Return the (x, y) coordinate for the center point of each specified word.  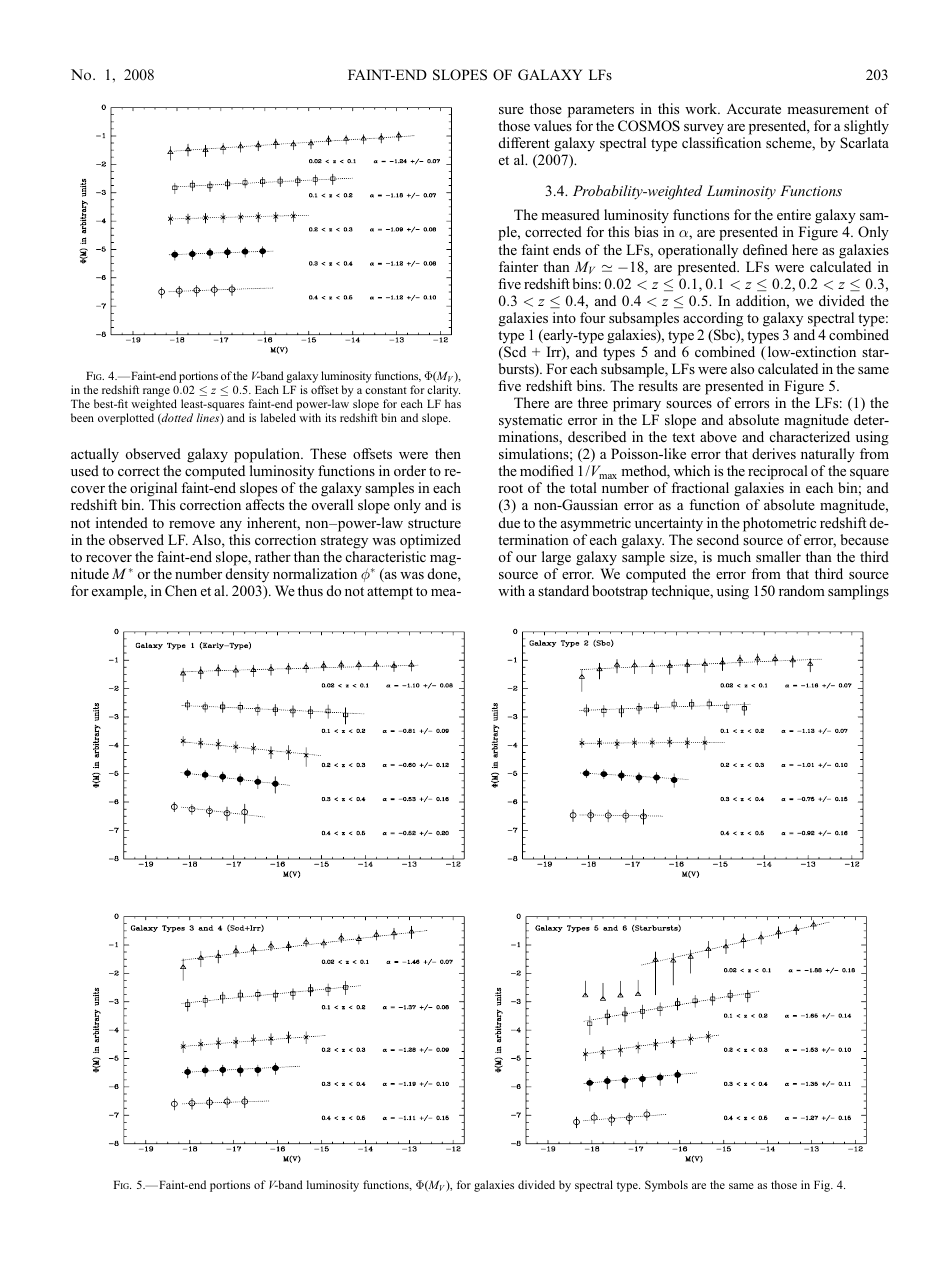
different (524, 142)
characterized (810, 436)
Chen (181, 591)
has (453, 403)
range (156, 394)
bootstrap (620, 592)
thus (310, 590)
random (802, 590)
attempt (390, 593)
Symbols (666, 1186)
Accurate (754, 109)
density (247, 575)
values (553, 125)
